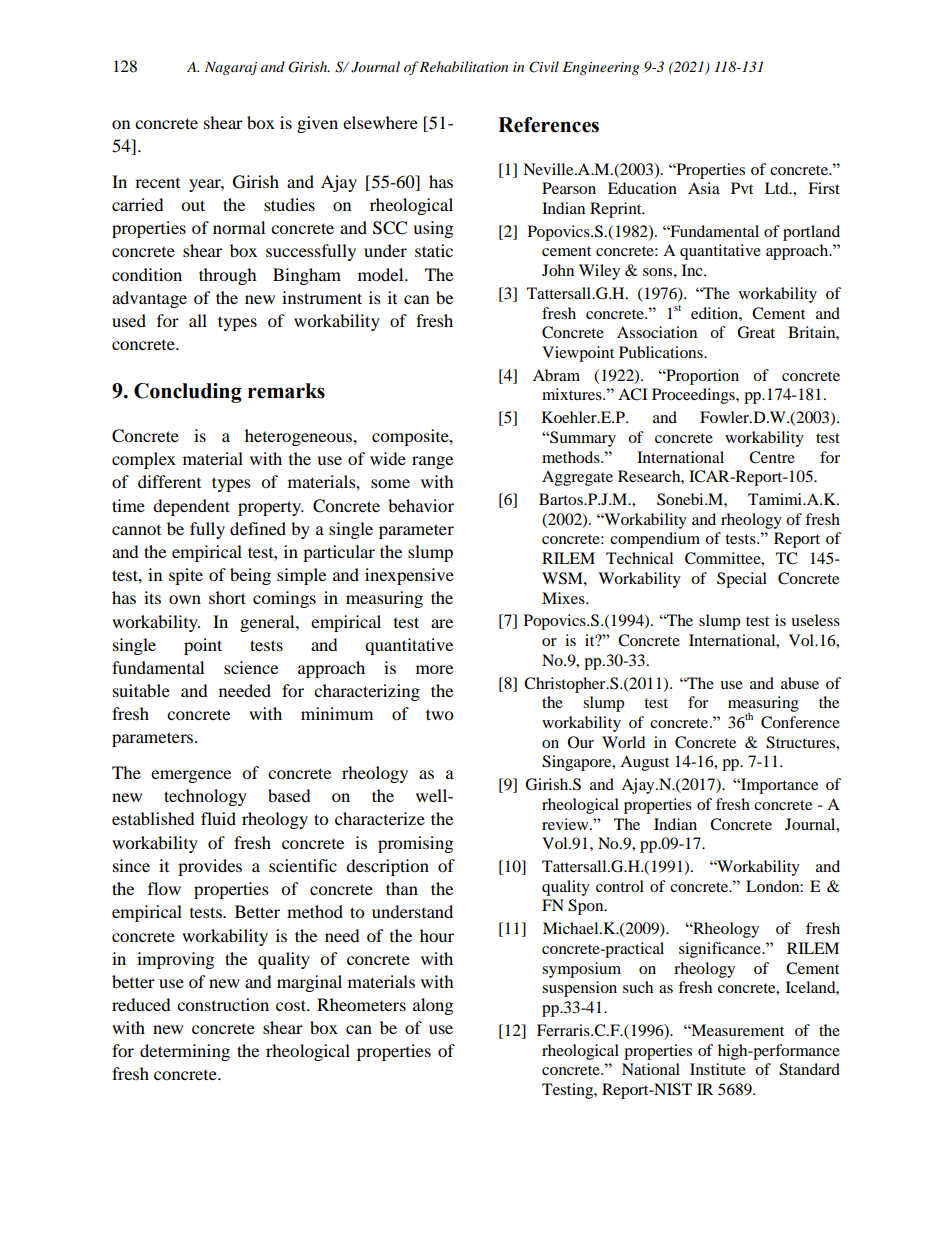 This image has height=1233, width=952. I want to click on inexpensive, so click(409, 576).
